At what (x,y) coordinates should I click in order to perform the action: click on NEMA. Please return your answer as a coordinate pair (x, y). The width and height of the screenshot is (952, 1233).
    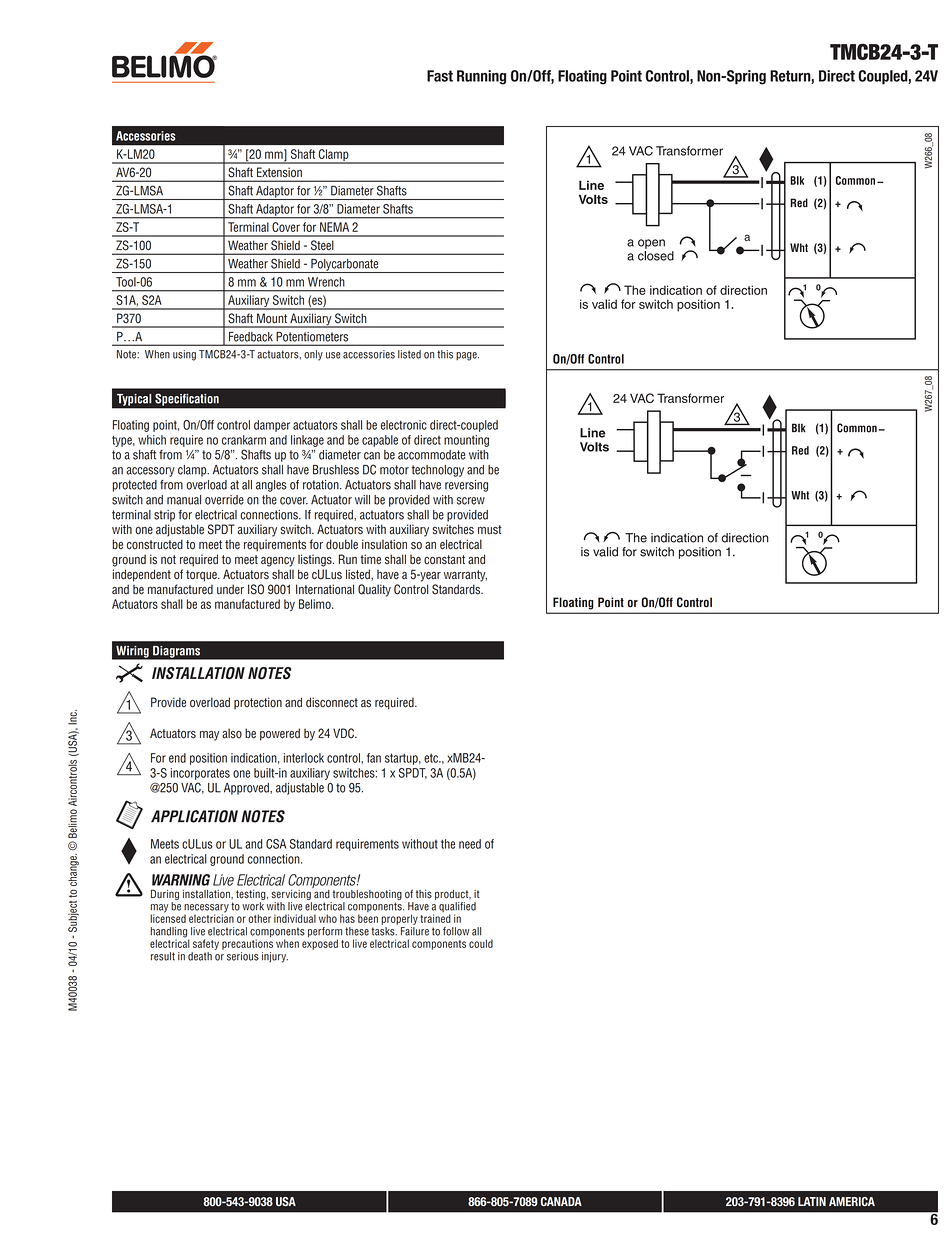
    Looking at the image, I should click on (334, 227).
